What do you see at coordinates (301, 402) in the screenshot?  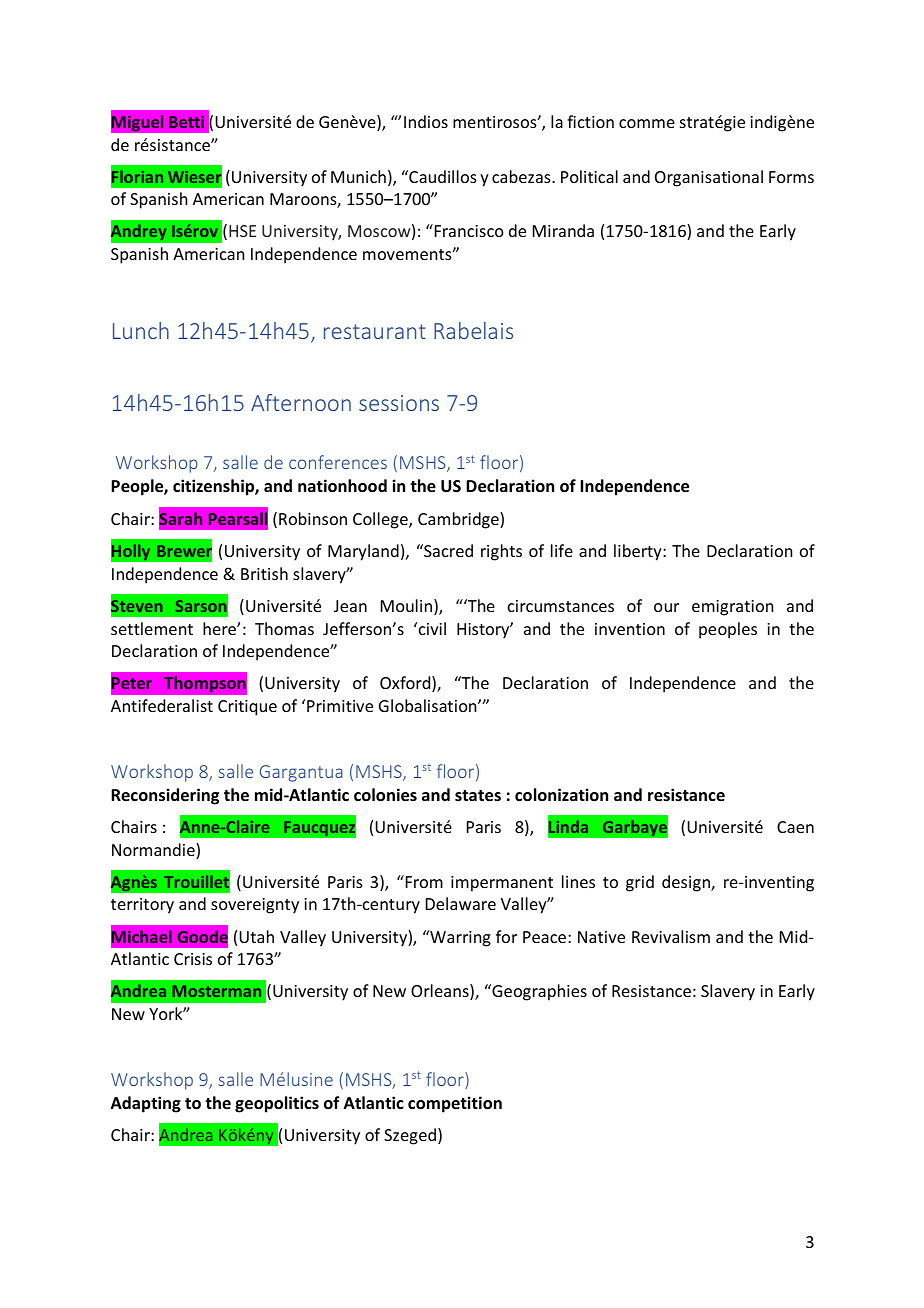 I see `Afternoon` at bounding box center [301, 402].
